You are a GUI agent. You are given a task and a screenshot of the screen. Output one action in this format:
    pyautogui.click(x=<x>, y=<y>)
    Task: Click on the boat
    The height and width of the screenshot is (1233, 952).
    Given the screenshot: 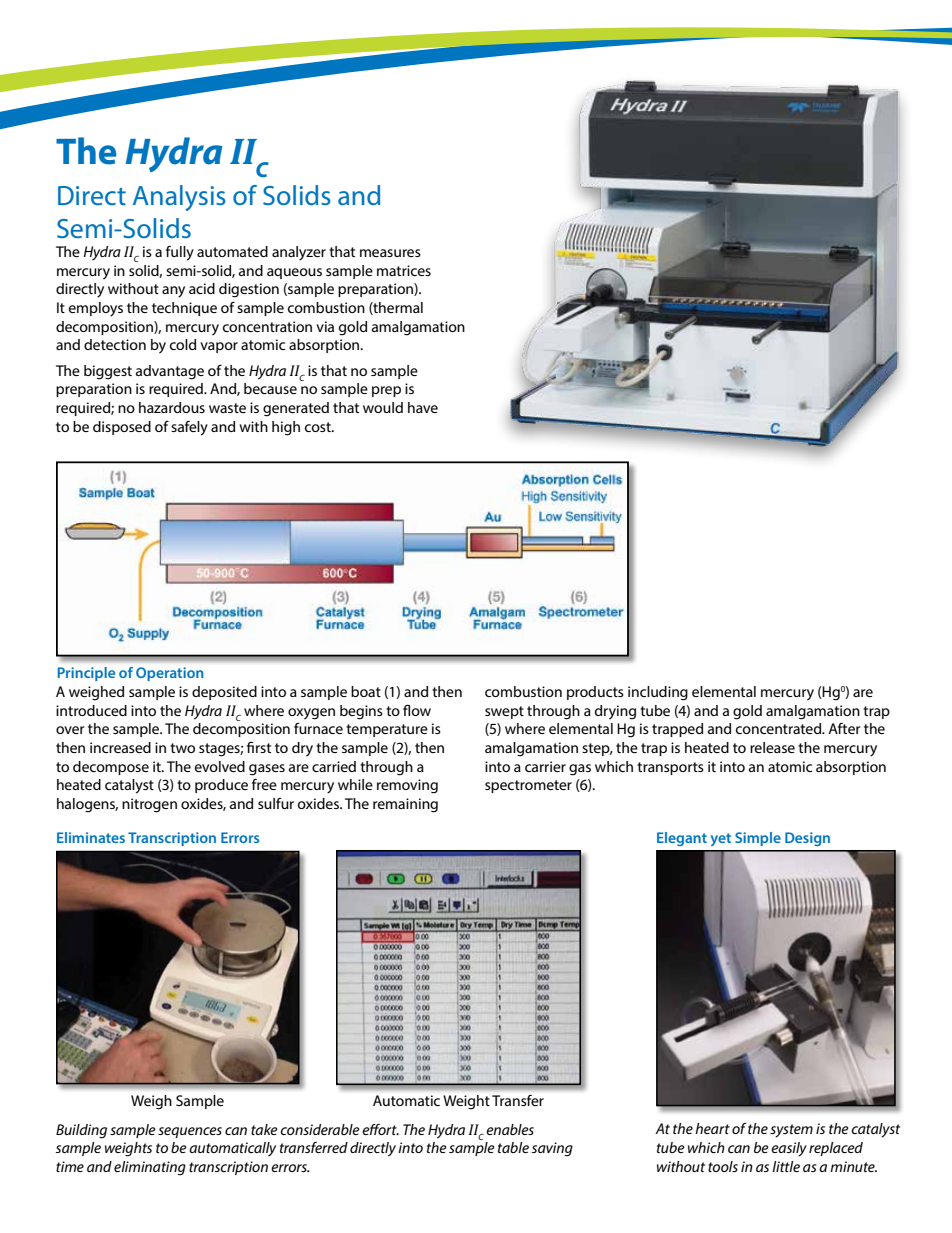 What is the action you would take?
    pyautogui.click(x=366, y=691)
